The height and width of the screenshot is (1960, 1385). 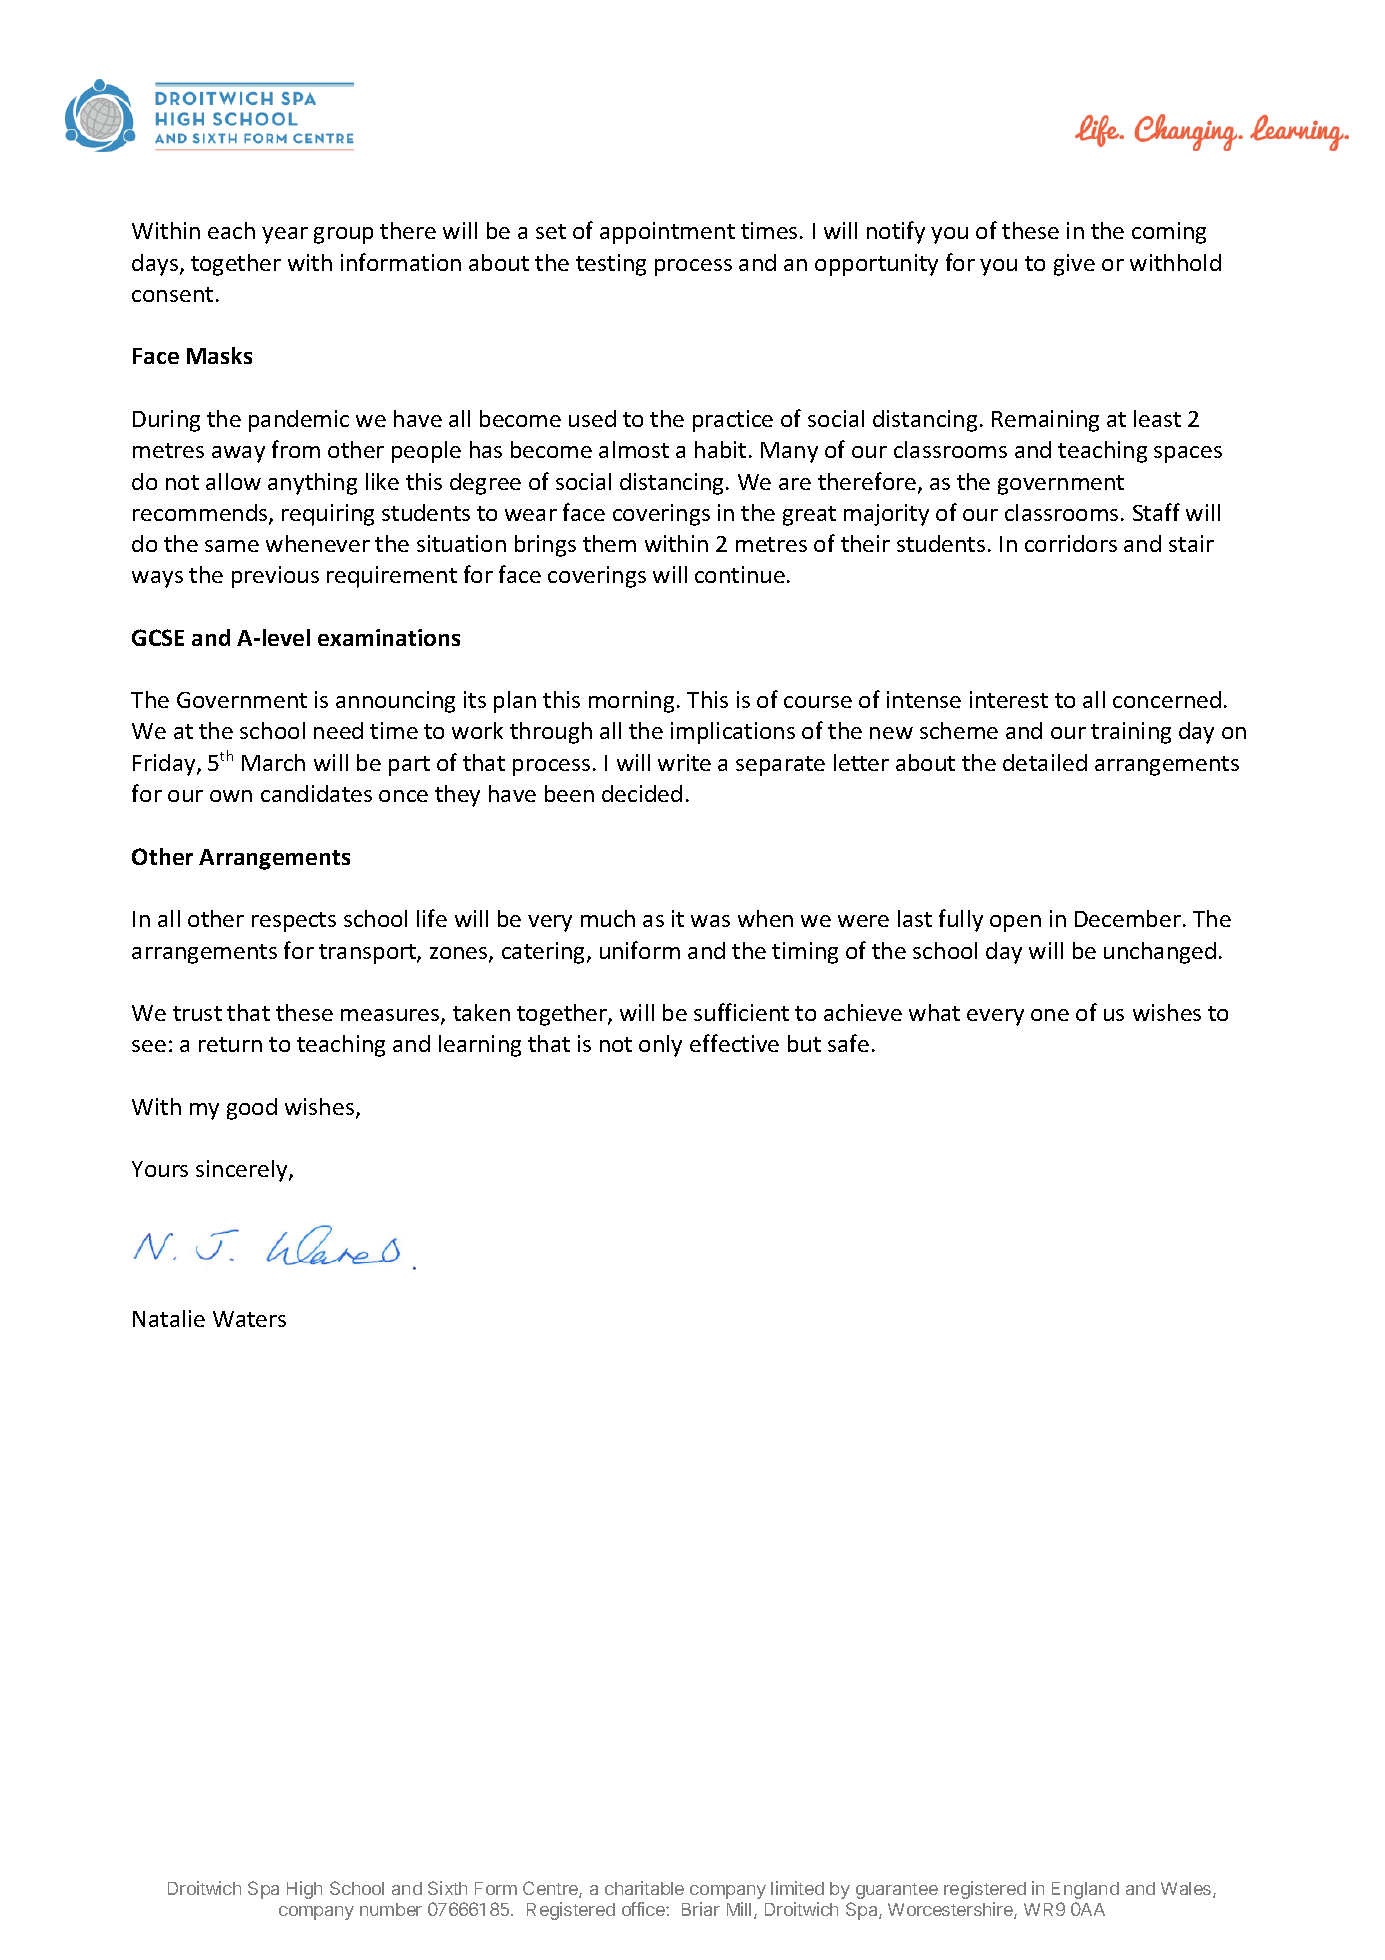 I want to click on need, so click(x=338, y=730).
